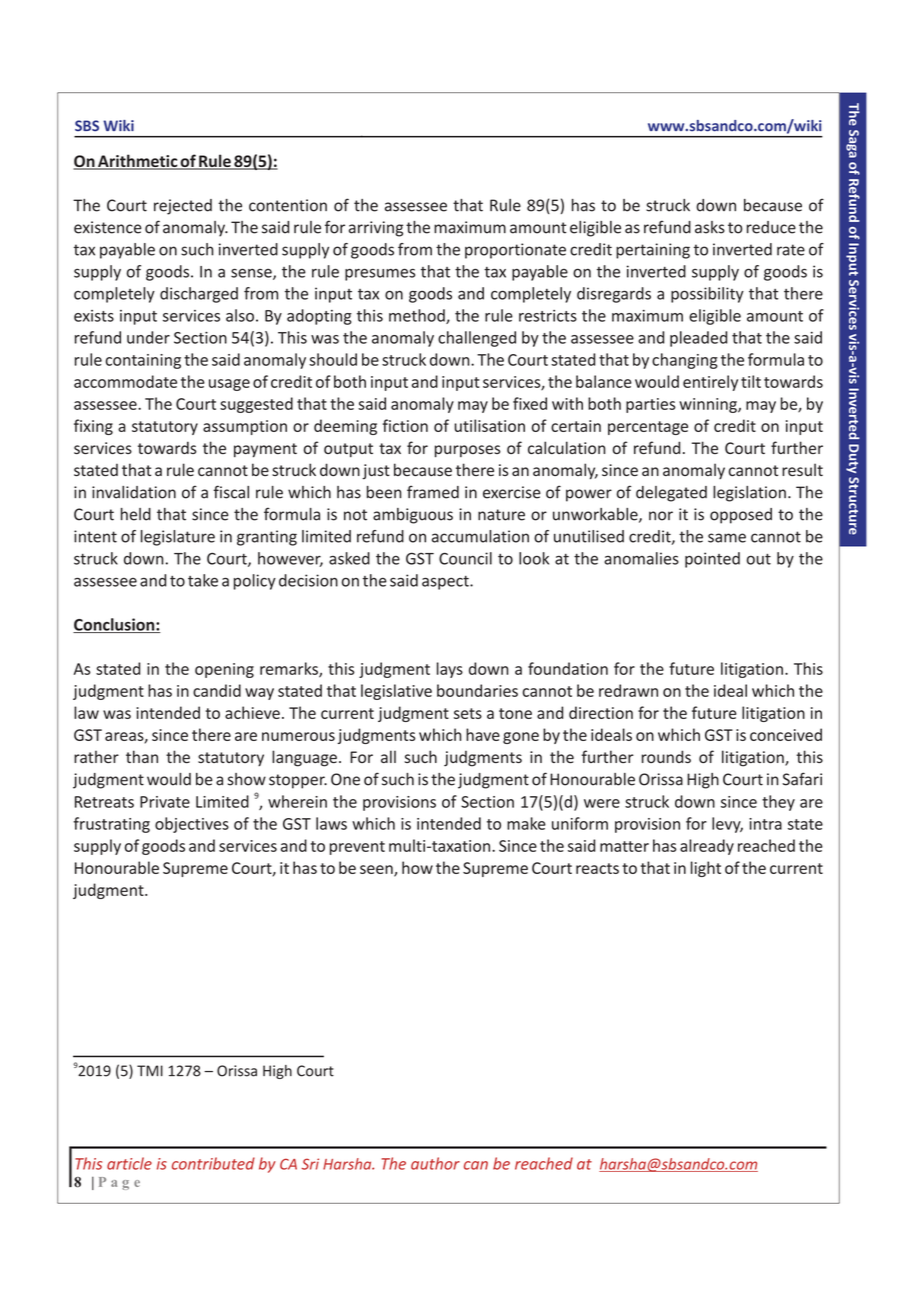  Describe the element at coordinates (183, 207) in the screenshot. I see `rejected` at that location.
